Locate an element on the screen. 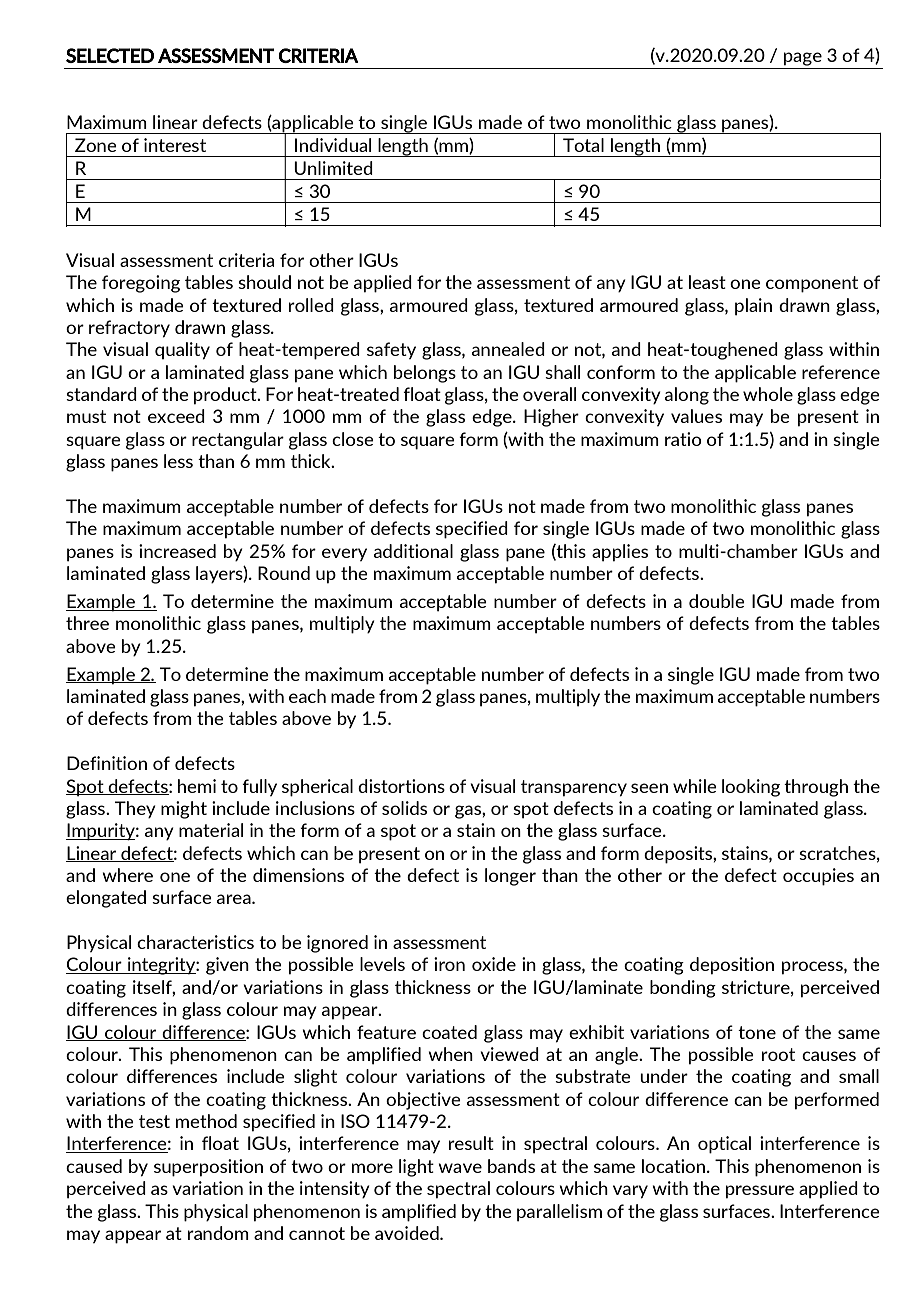 The image size is (924, 1308). wave is located at coordinates (460, 1168).
